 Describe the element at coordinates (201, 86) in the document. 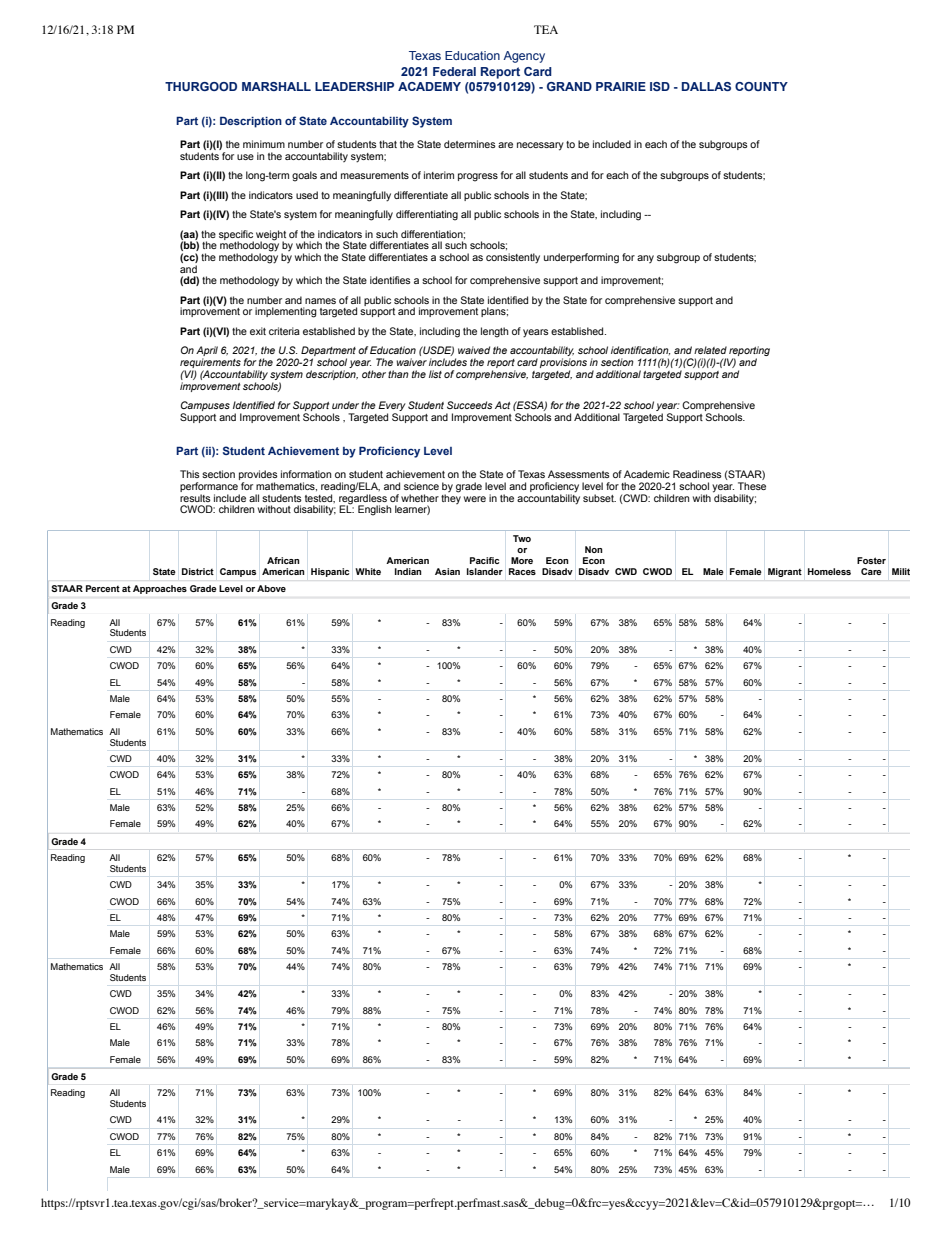

I see `THURGOOD` at that location.
